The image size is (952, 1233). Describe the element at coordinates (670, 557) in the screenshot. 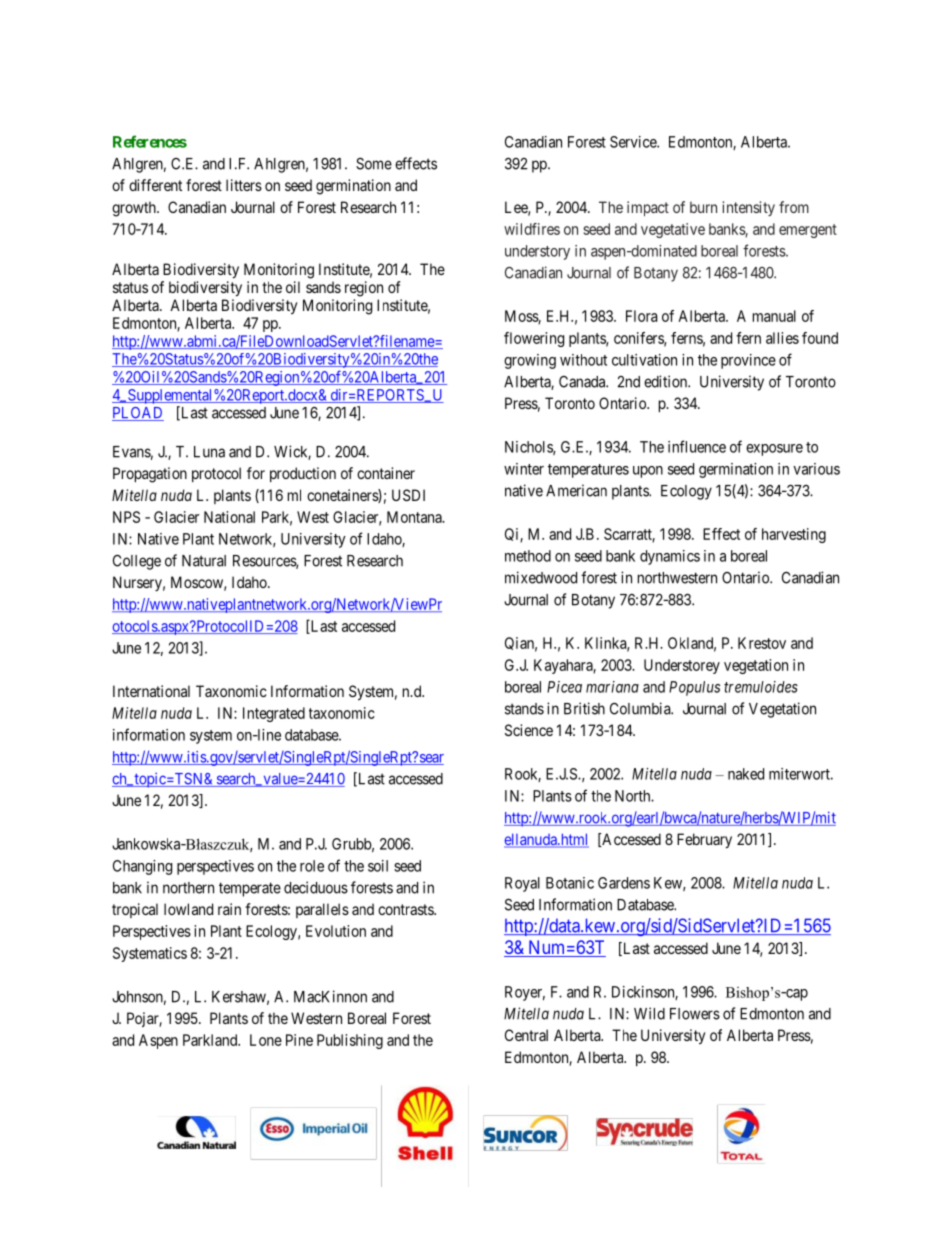

I see `dynamics` at that location.
